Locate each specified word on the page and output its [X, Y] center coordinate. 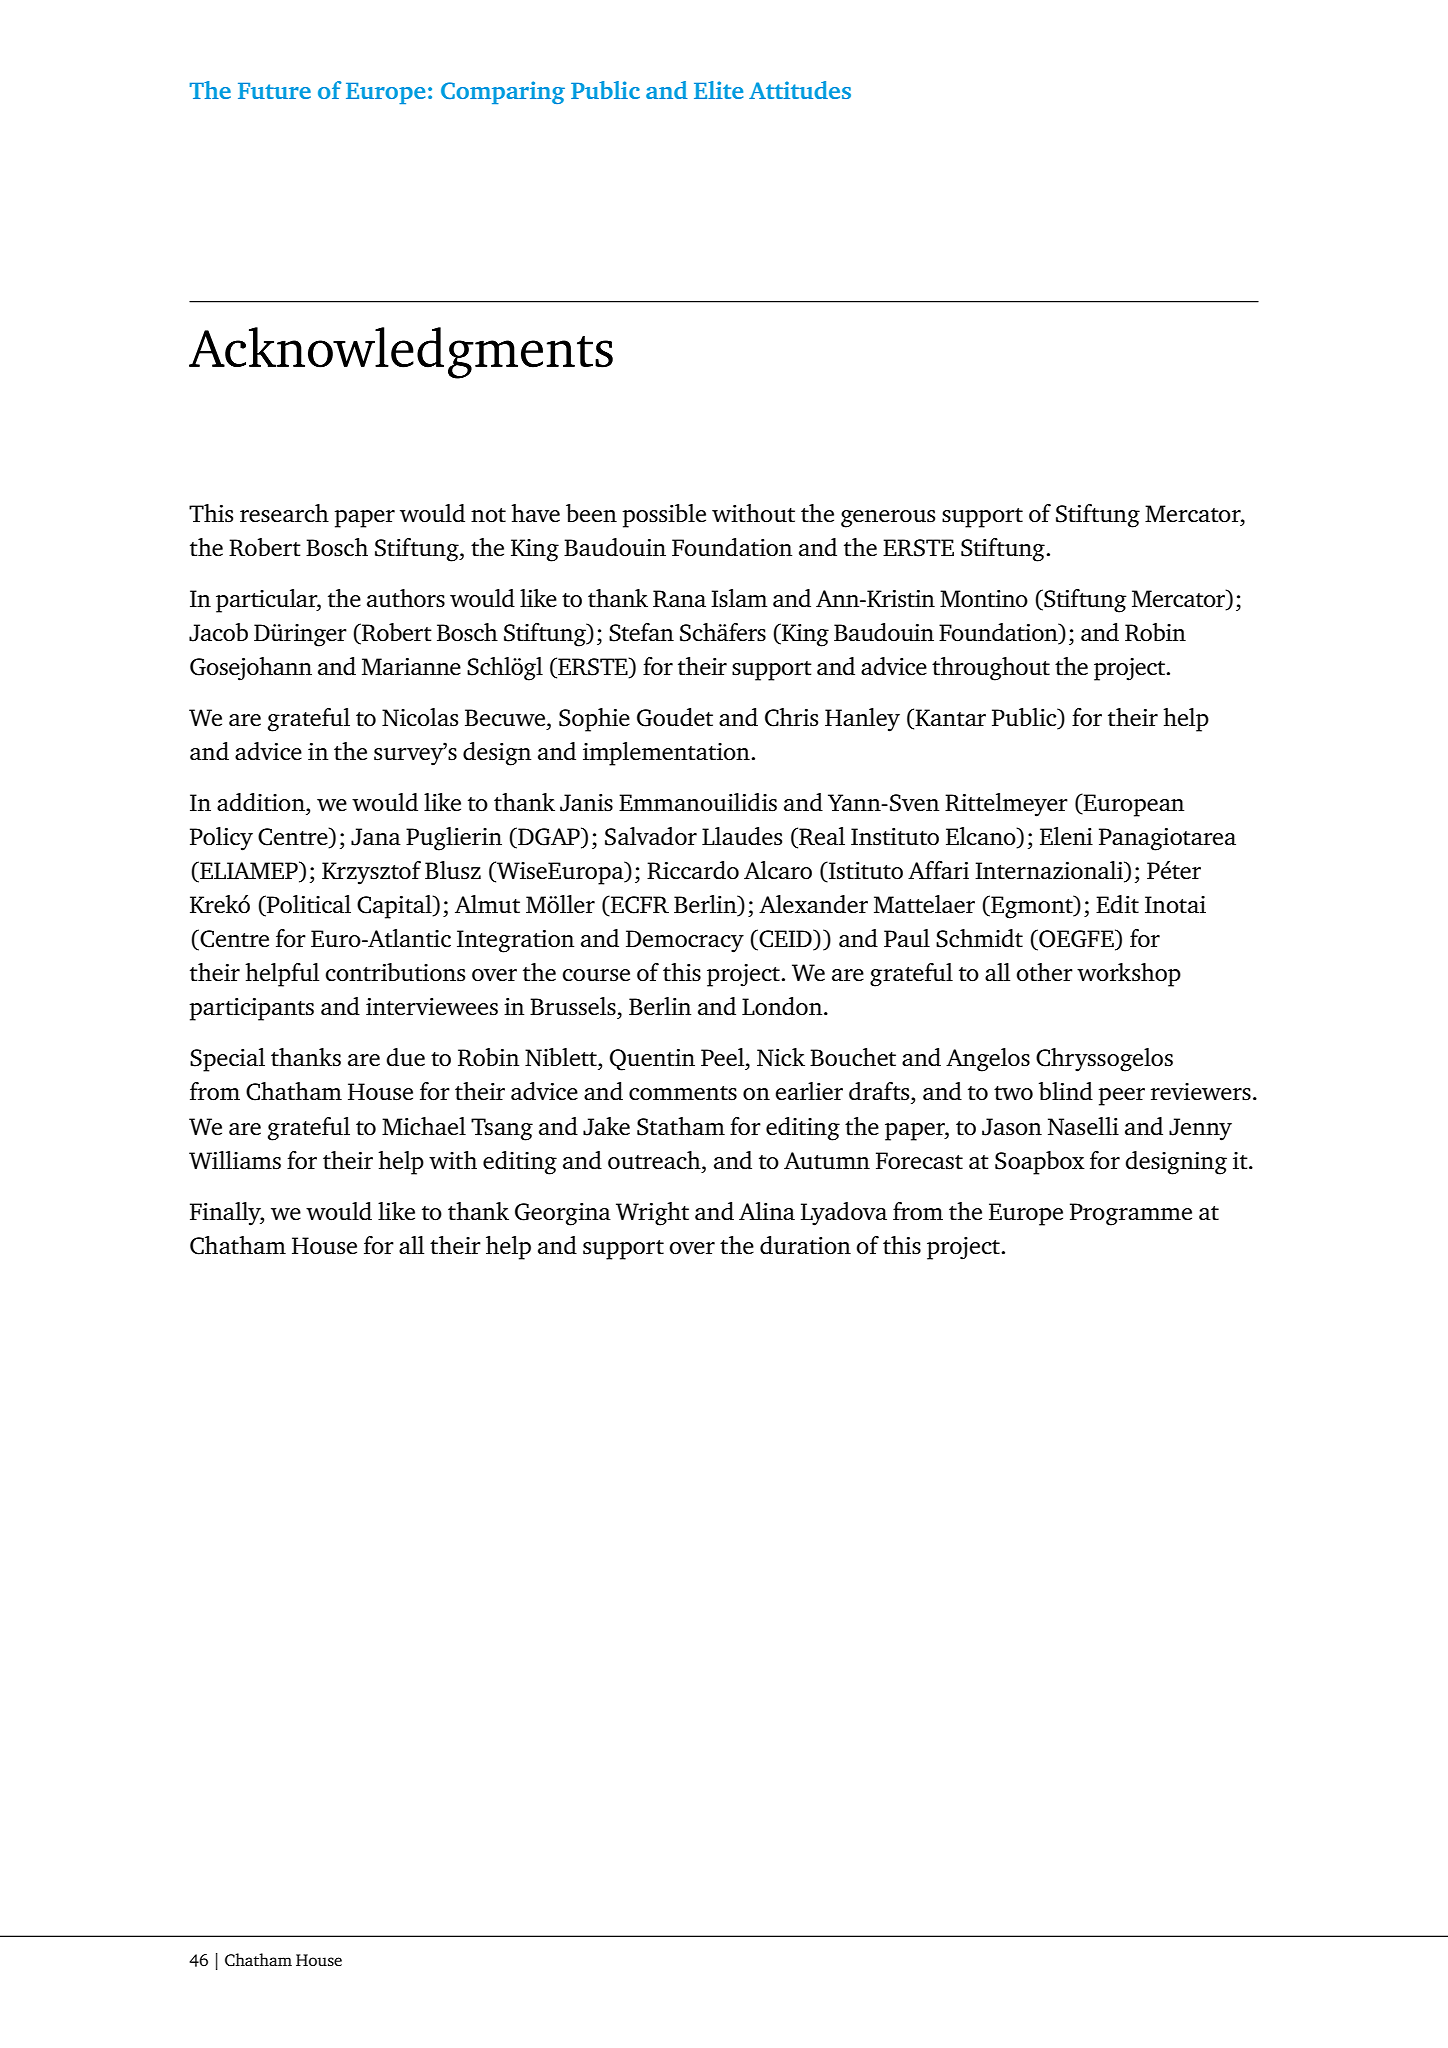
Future [274, 91]
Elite [718, 90]
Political [308, 905]
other [1045, 972]
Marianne [411, 667]
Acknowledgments [401, 353]
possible [664, 516]
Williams [235, 1160]
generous [888, 519]
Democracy [685, 941]
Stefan [641, 632]
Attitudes [800, 90]
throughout [991, 669]
